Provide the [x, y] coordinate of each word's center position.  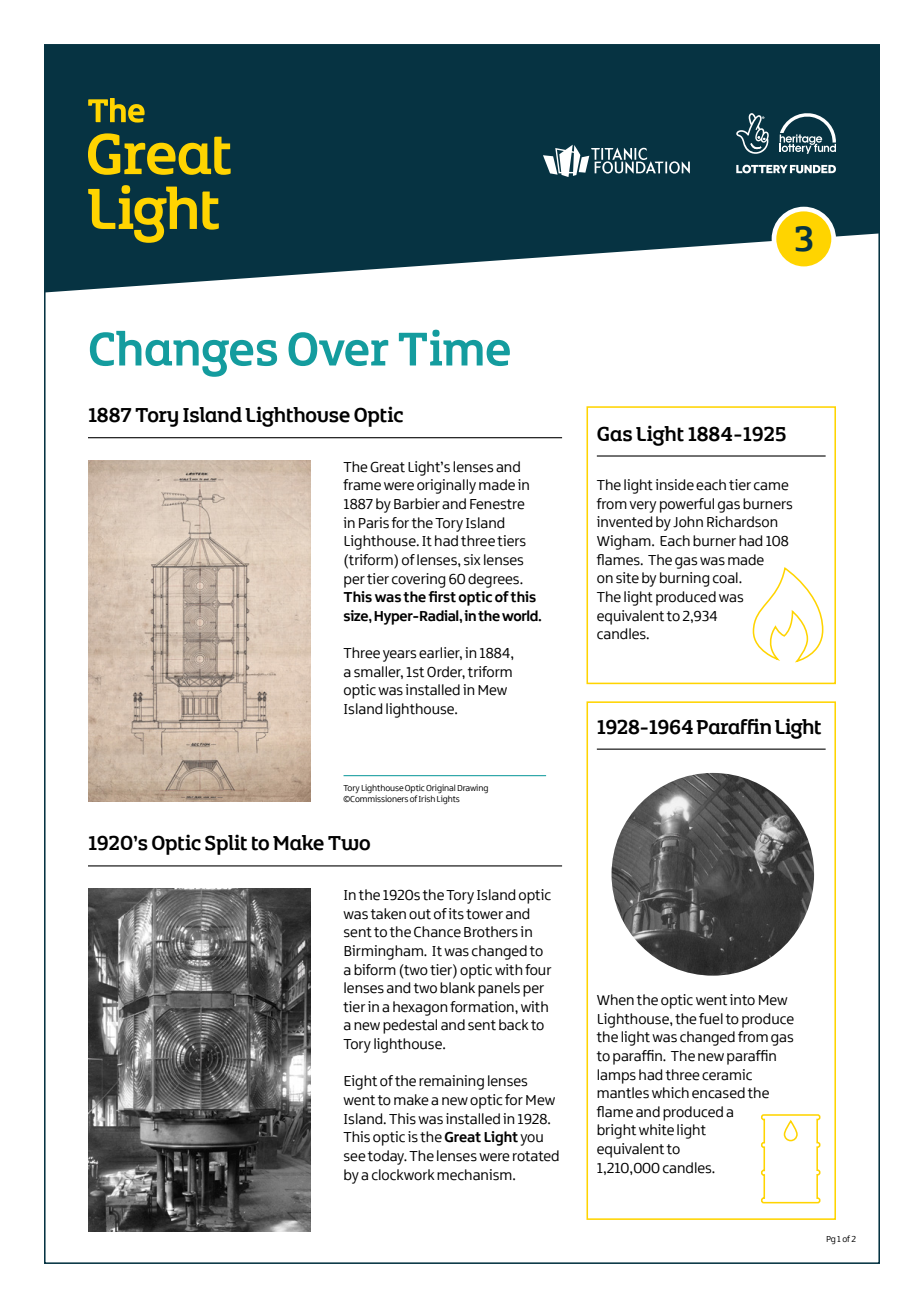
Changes [183, 354]
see [355, 1157]
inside [674, 485]
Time [454, 348]
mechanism [475, 1175]
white [656, 1130]
